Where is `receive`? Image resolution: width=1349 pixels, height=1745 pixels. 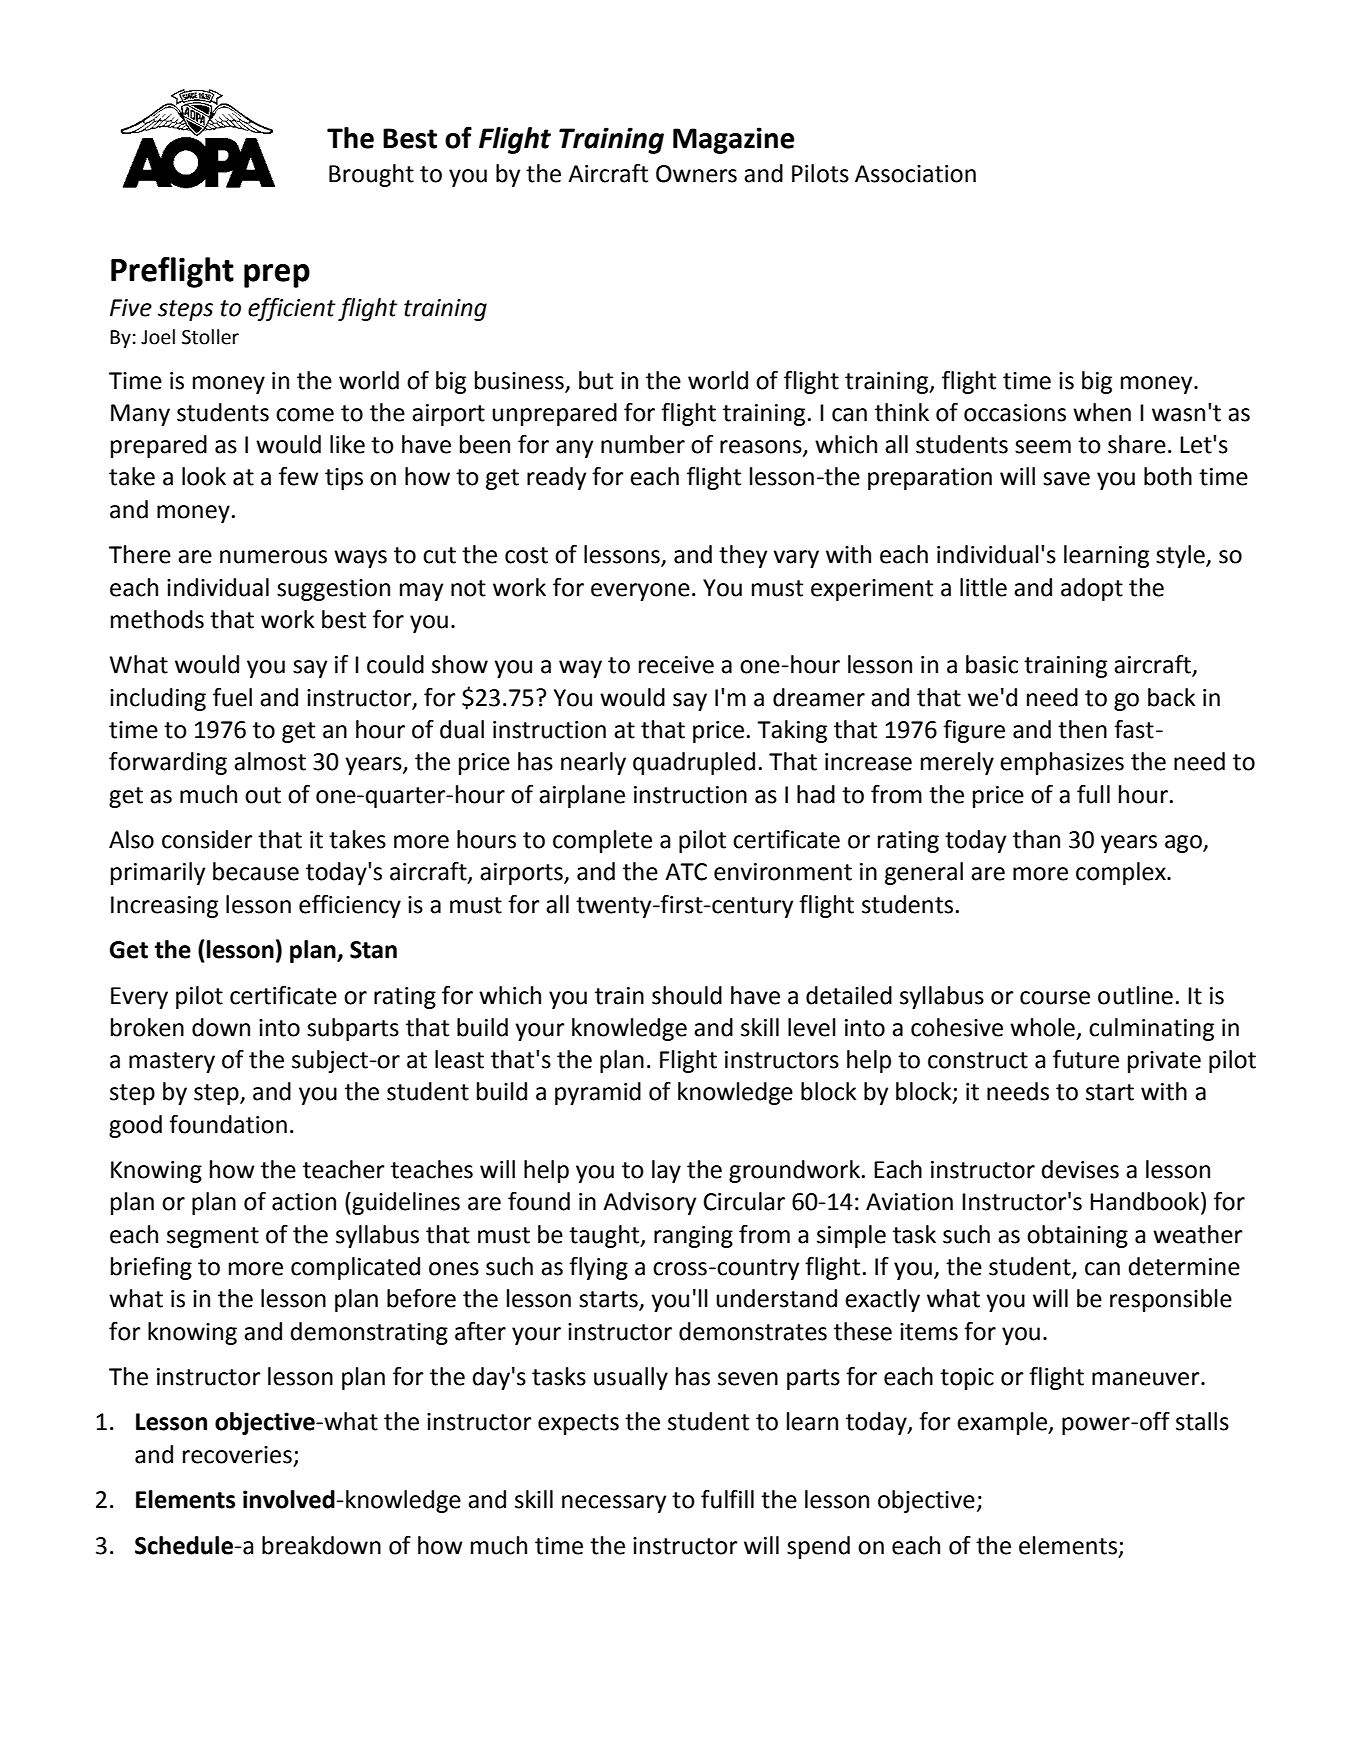 receive is located at coordinates (676, 665).
